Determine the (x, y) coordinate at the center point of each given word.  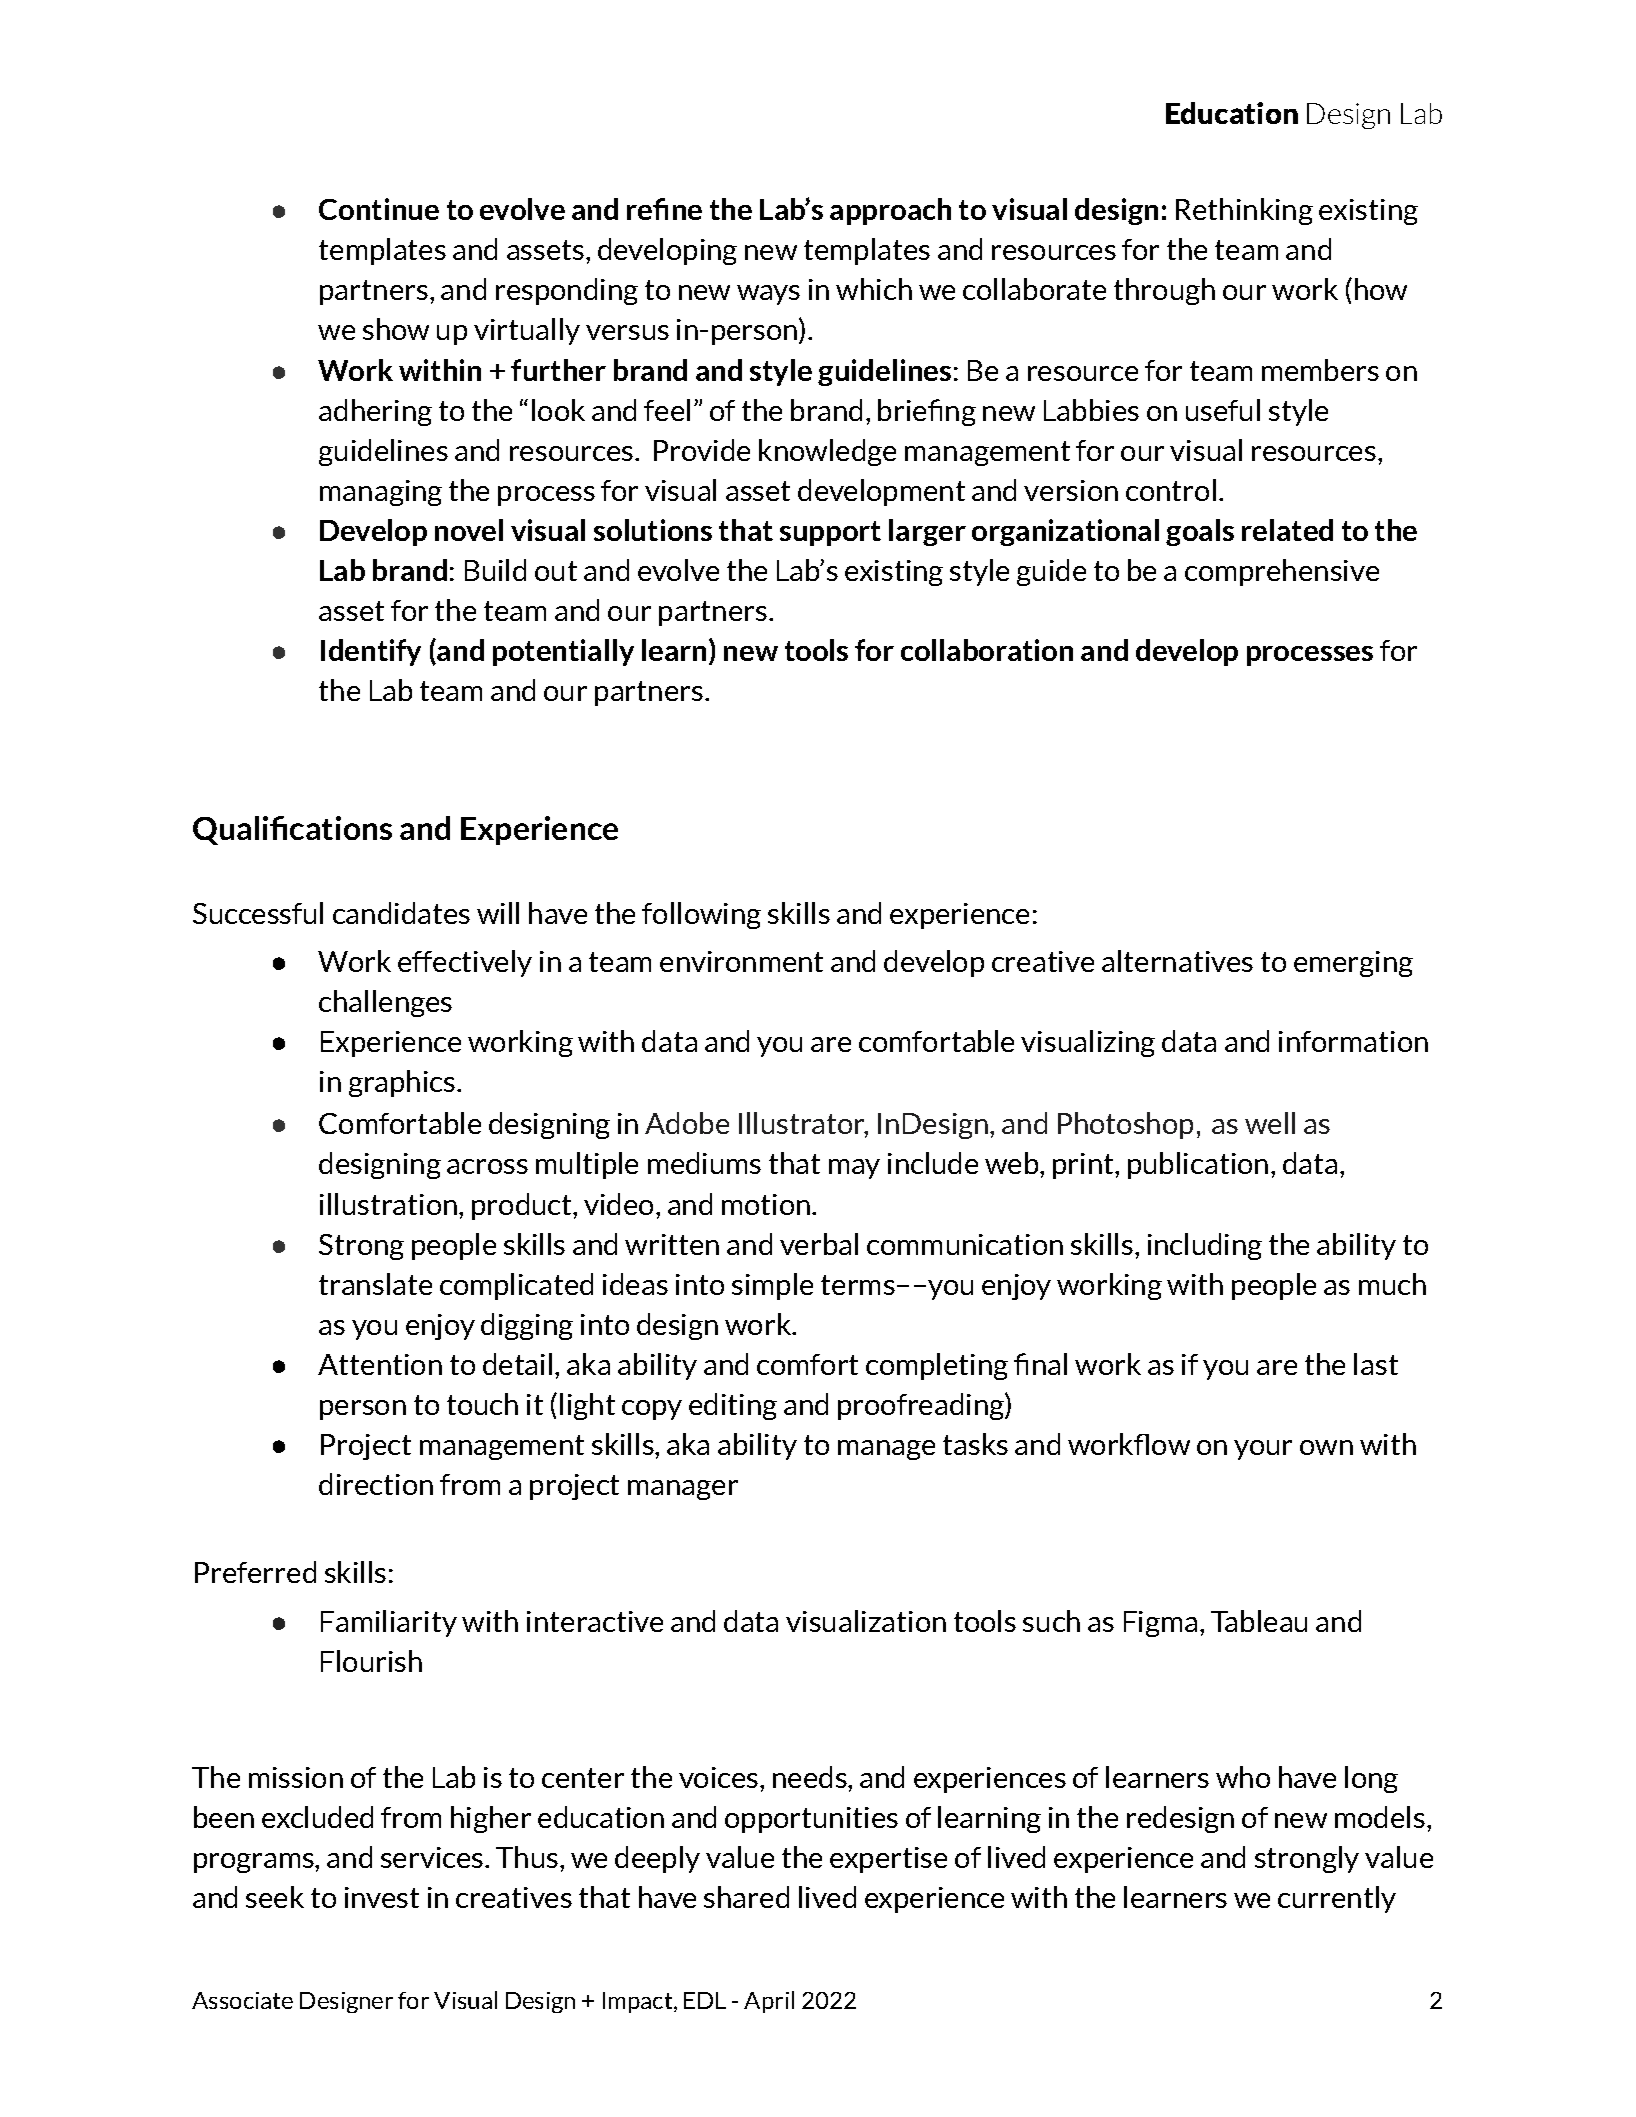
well (1270, 1123)
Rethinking (1244, 211)
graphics (402, 1083)
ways (768, 295)
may (854, 1169)
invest (382, 1897)
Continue (379, 209)
